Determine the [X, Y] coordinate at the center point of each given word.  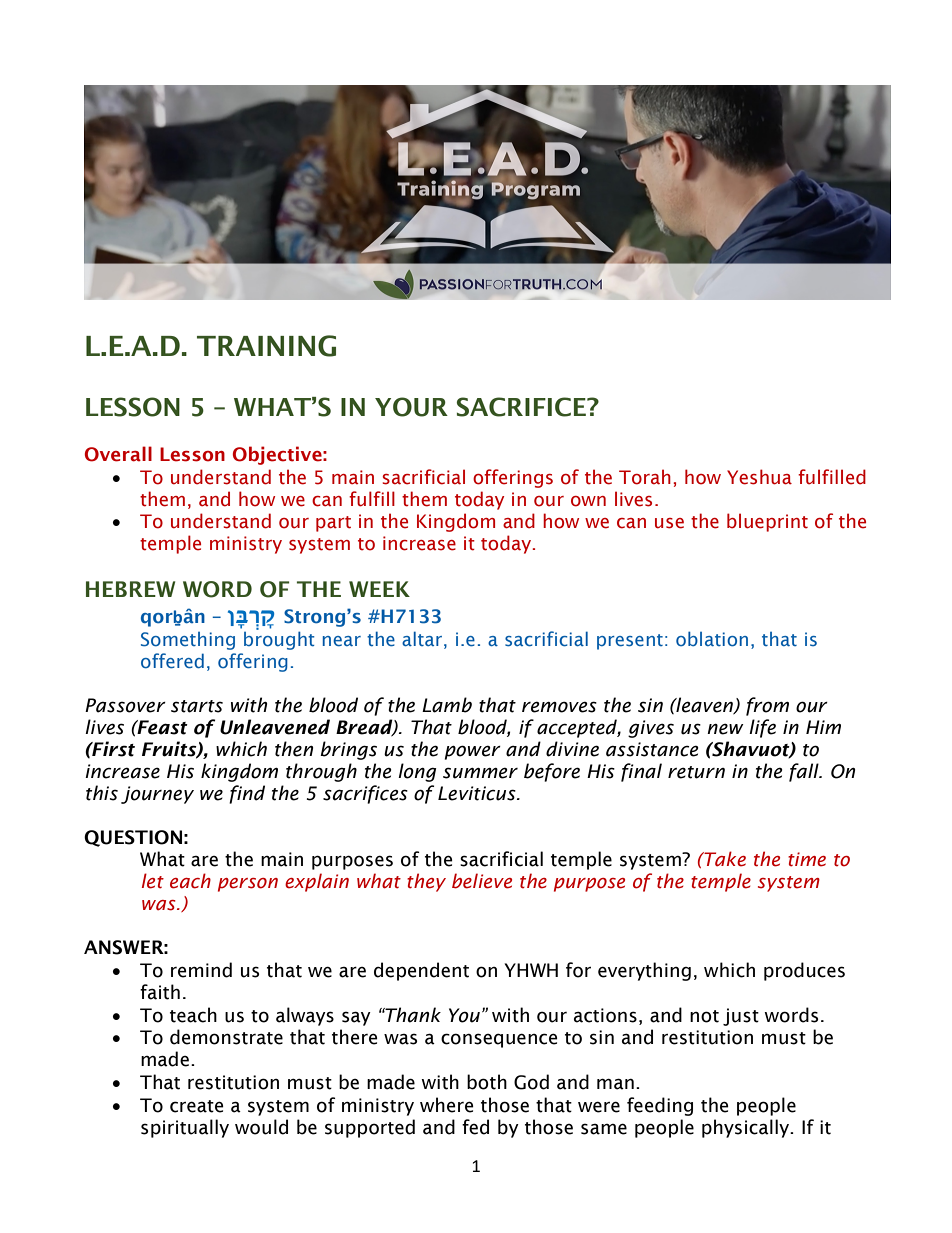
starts [197, 706]
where [447, 1105]
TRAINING [266, 346]
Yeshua [759, 477]
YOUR [411, 407]
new [725, 729]
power [473, 752]
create [197, 1106]
